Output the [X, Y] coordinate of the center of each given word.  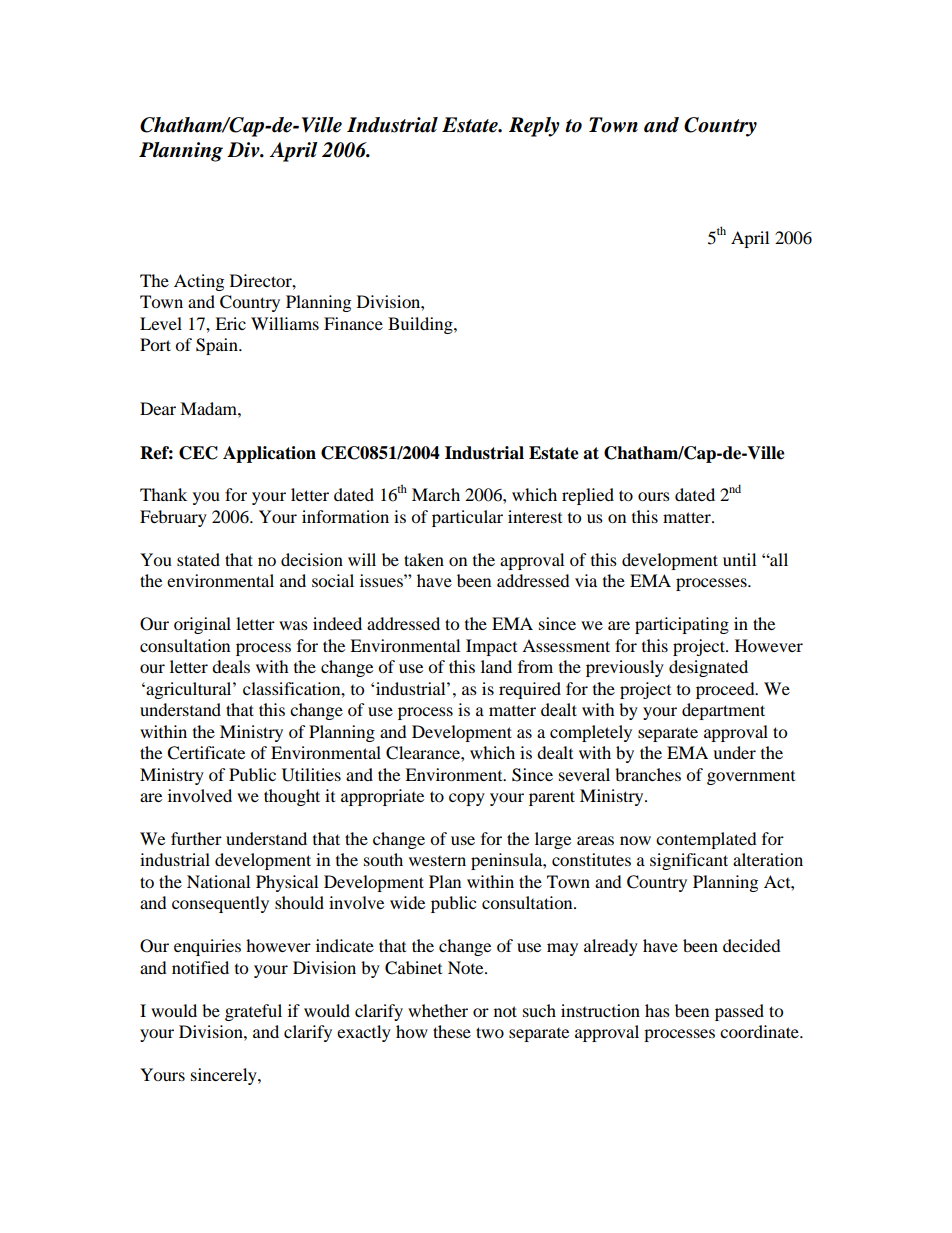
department [723, 711]
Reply [534, 127]
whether [438, 1010]
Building [421, 325]
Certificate [206, 753]
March [436, 494]
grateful [253, 1012]
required [530, 690]
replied [588, 496]
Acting [199, 282]
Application [269, 454]
